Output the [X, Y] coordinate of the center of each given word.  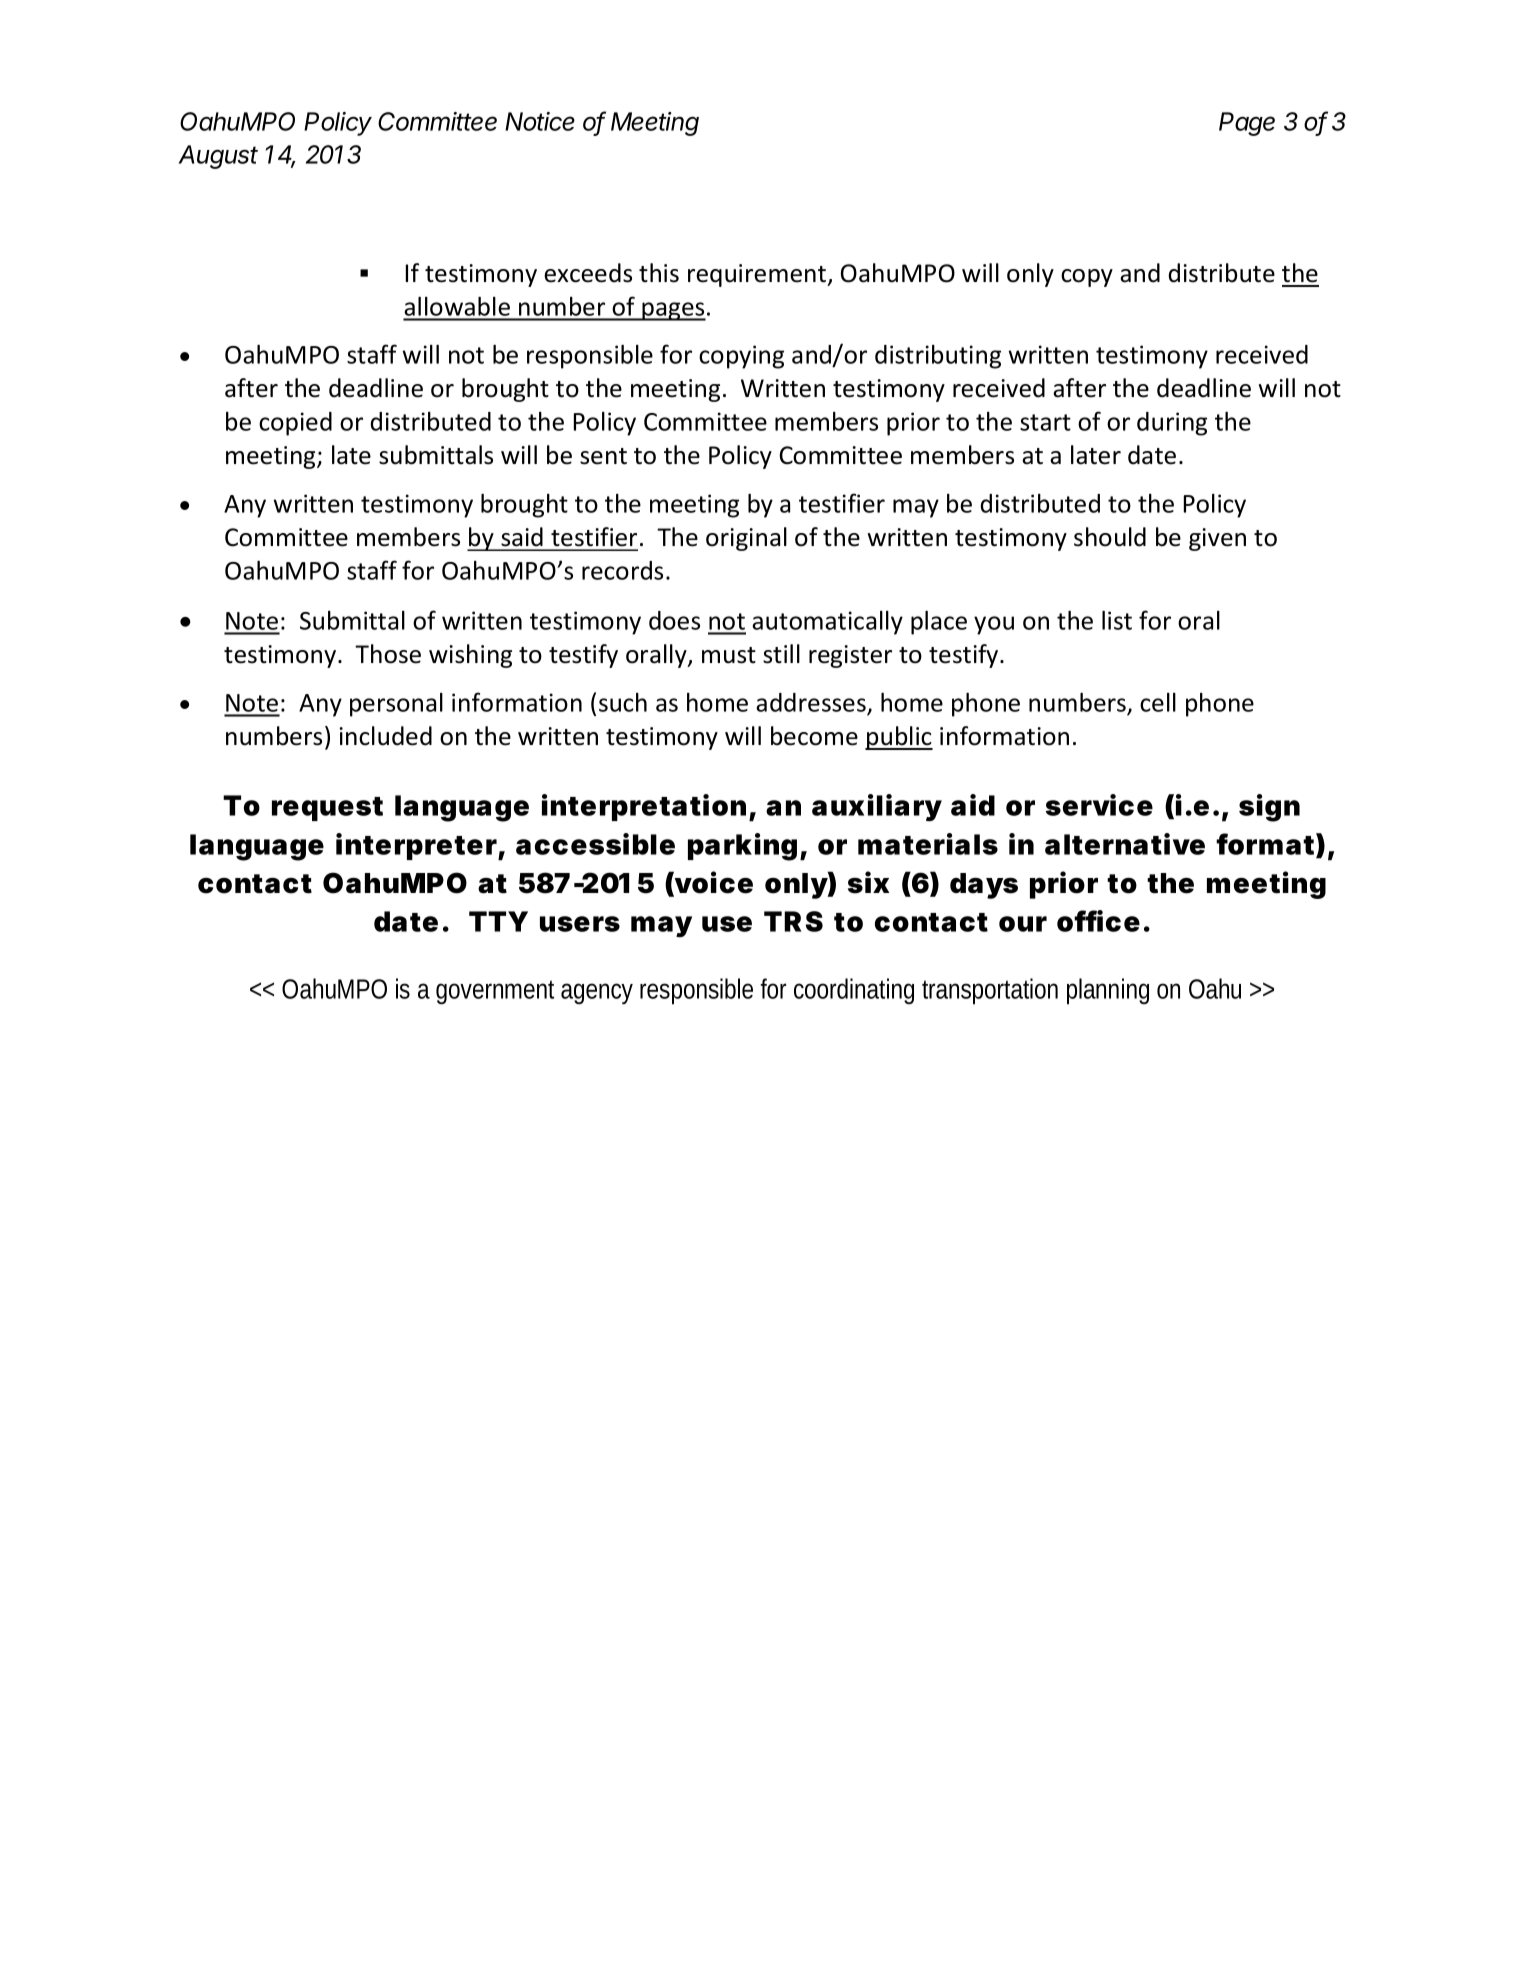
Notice [540, 121]
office [1098, 921]
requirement [758, 275]
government [495, 992]
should [1110, 537]
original [746, 539]
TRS [793, 921]
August [218, 157]
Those [388, 654]
